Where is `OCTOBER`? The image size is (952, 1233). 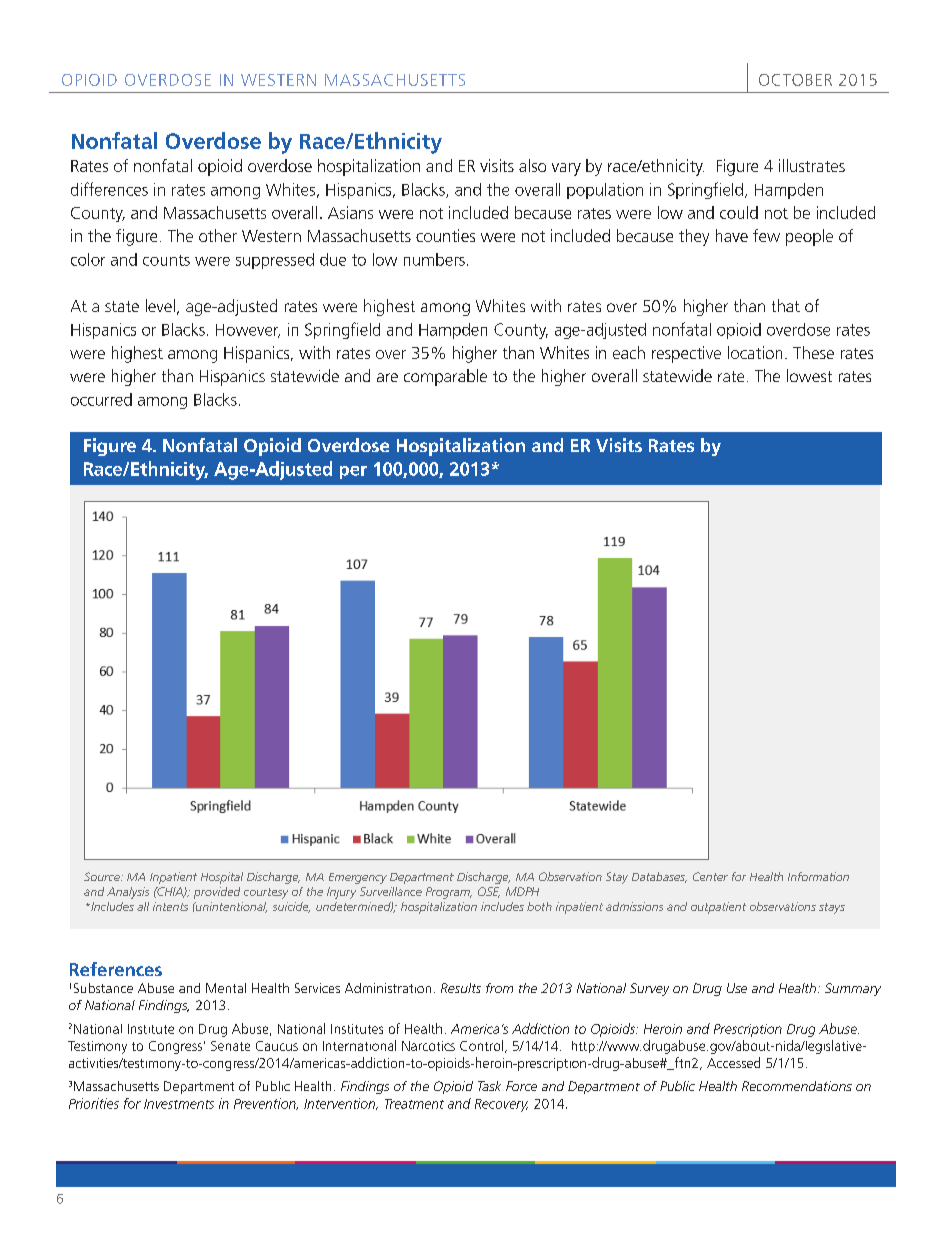
OCTOBER is located at coordinates (795, 80).
